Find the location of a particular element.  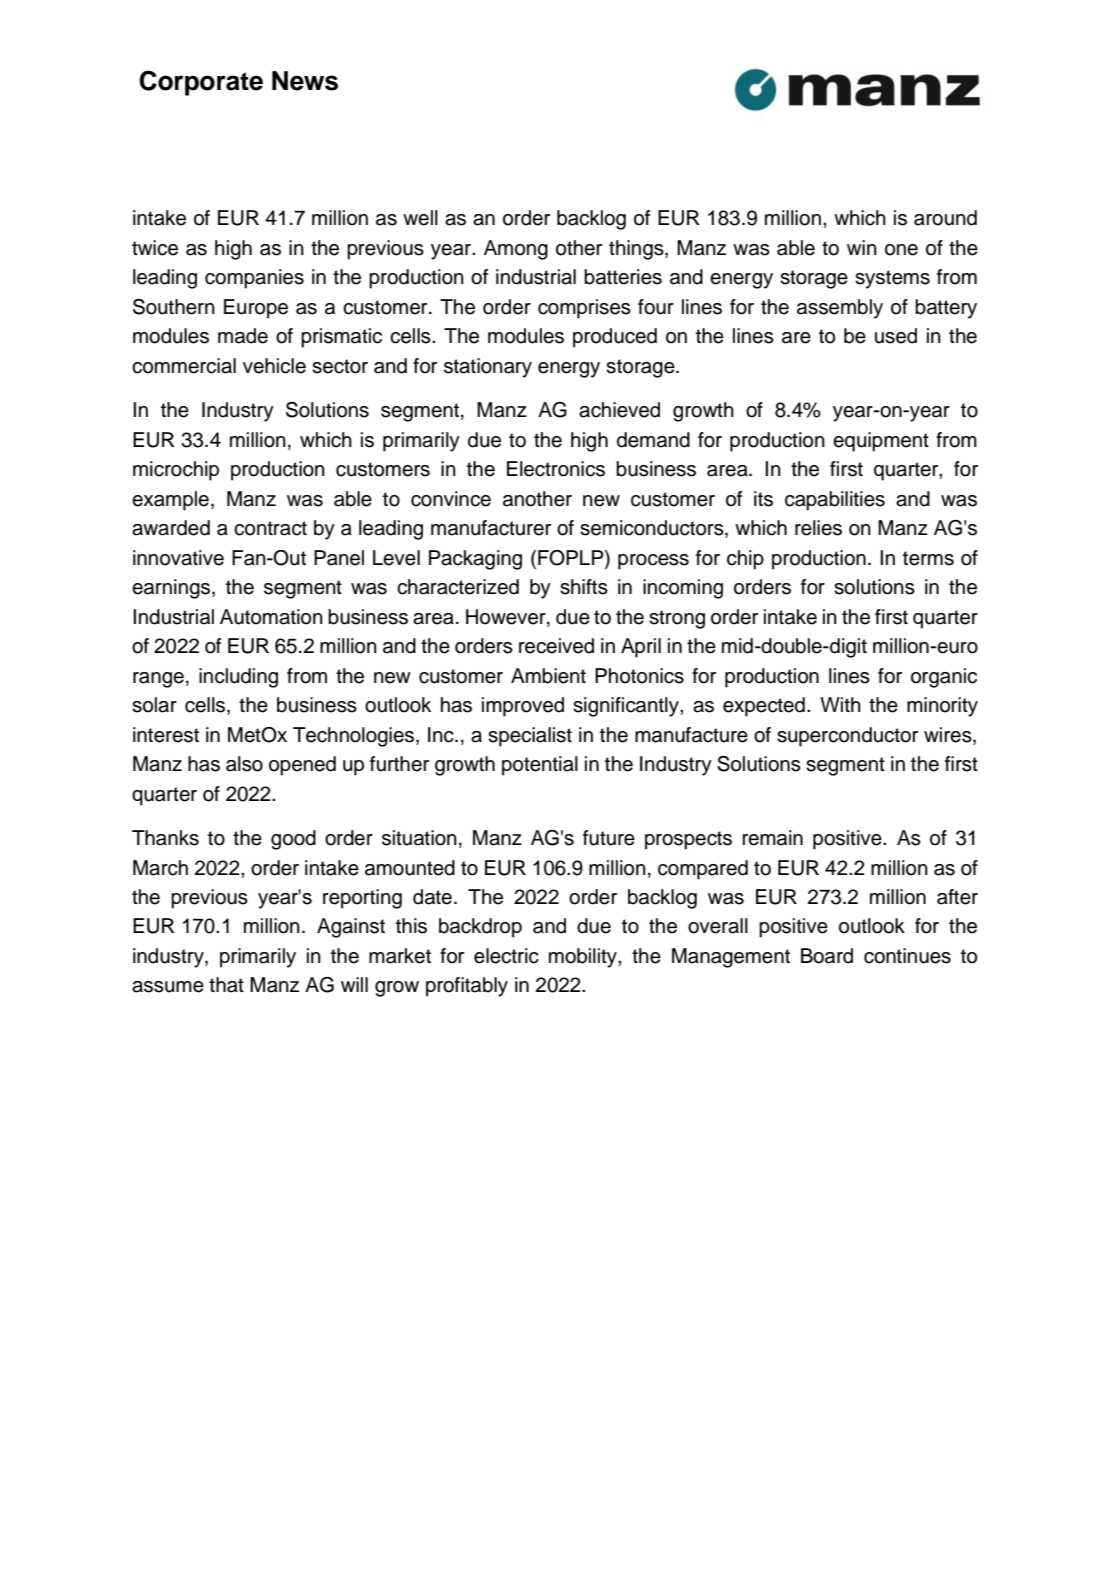

example is located at coordinates (170, 501).
